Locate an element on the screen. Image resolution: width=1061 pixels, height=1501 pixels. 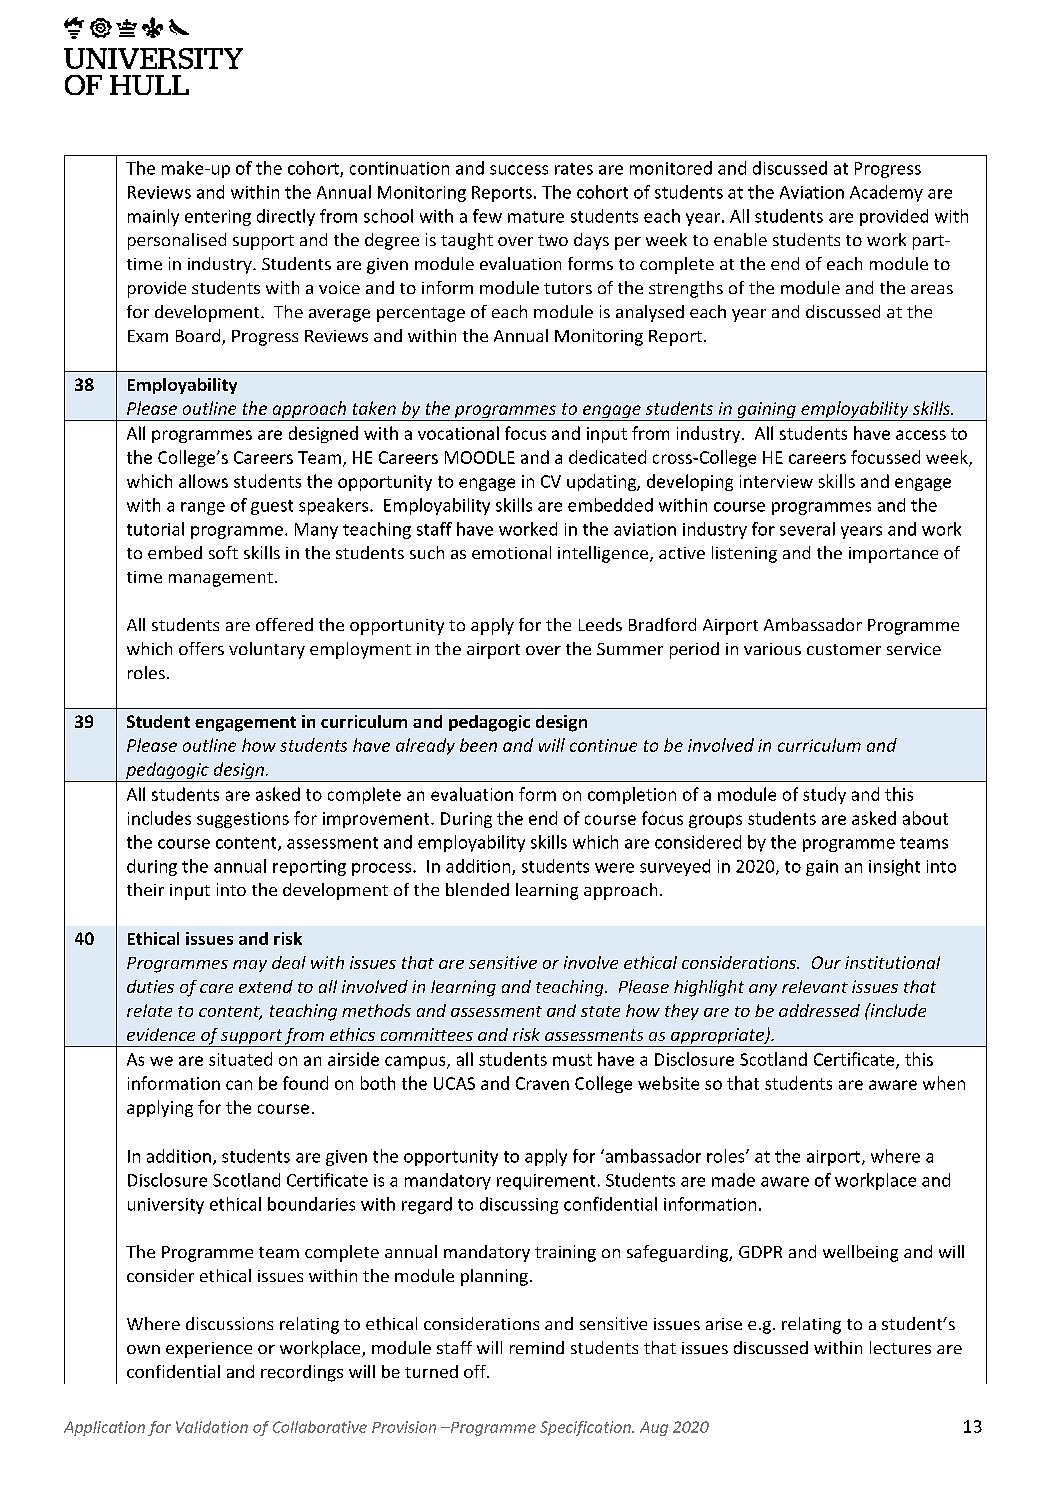
customer is located at coordinates (844, 649).
